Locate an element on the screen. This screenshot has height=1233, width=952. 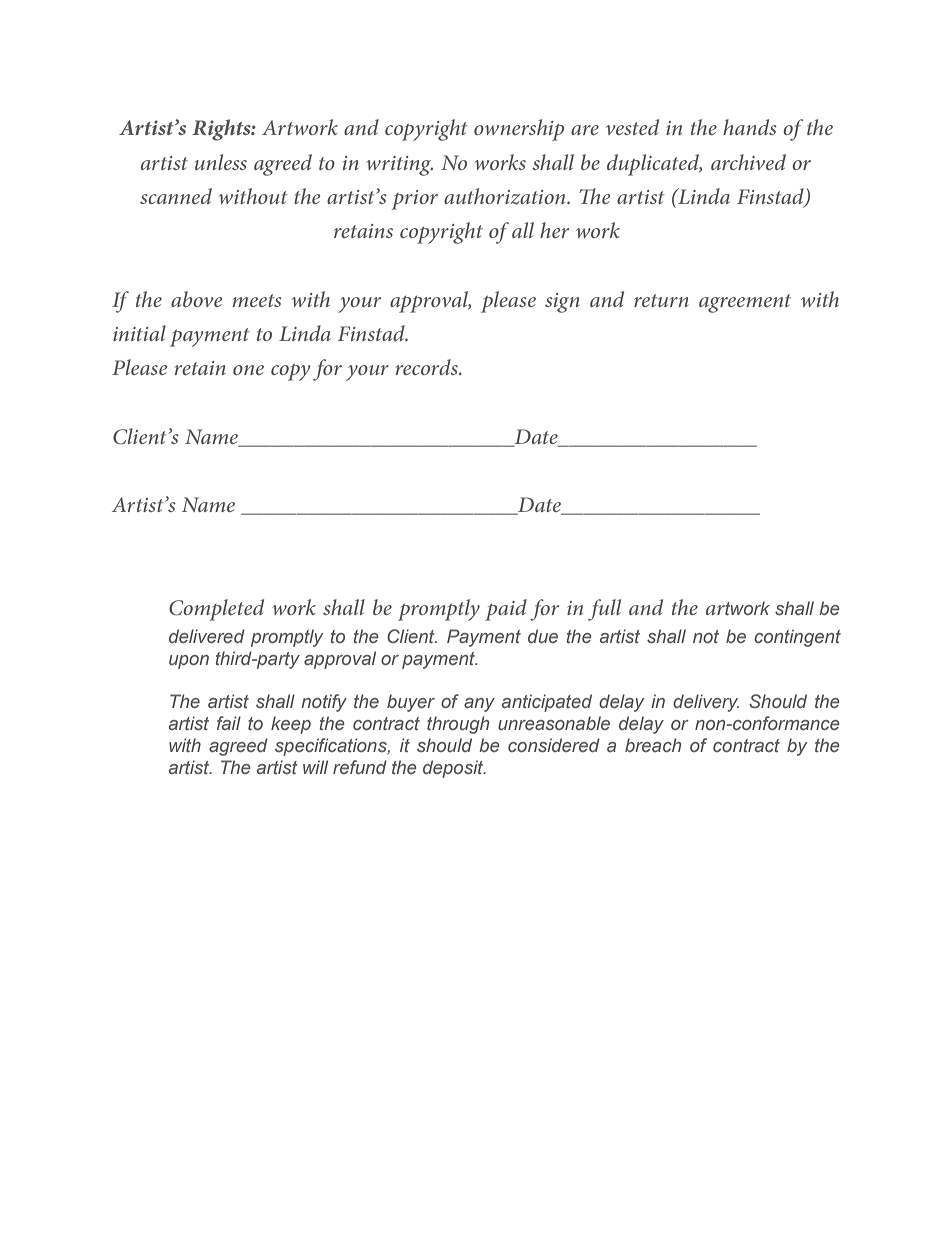
records is located at coordinates (427, 367).
